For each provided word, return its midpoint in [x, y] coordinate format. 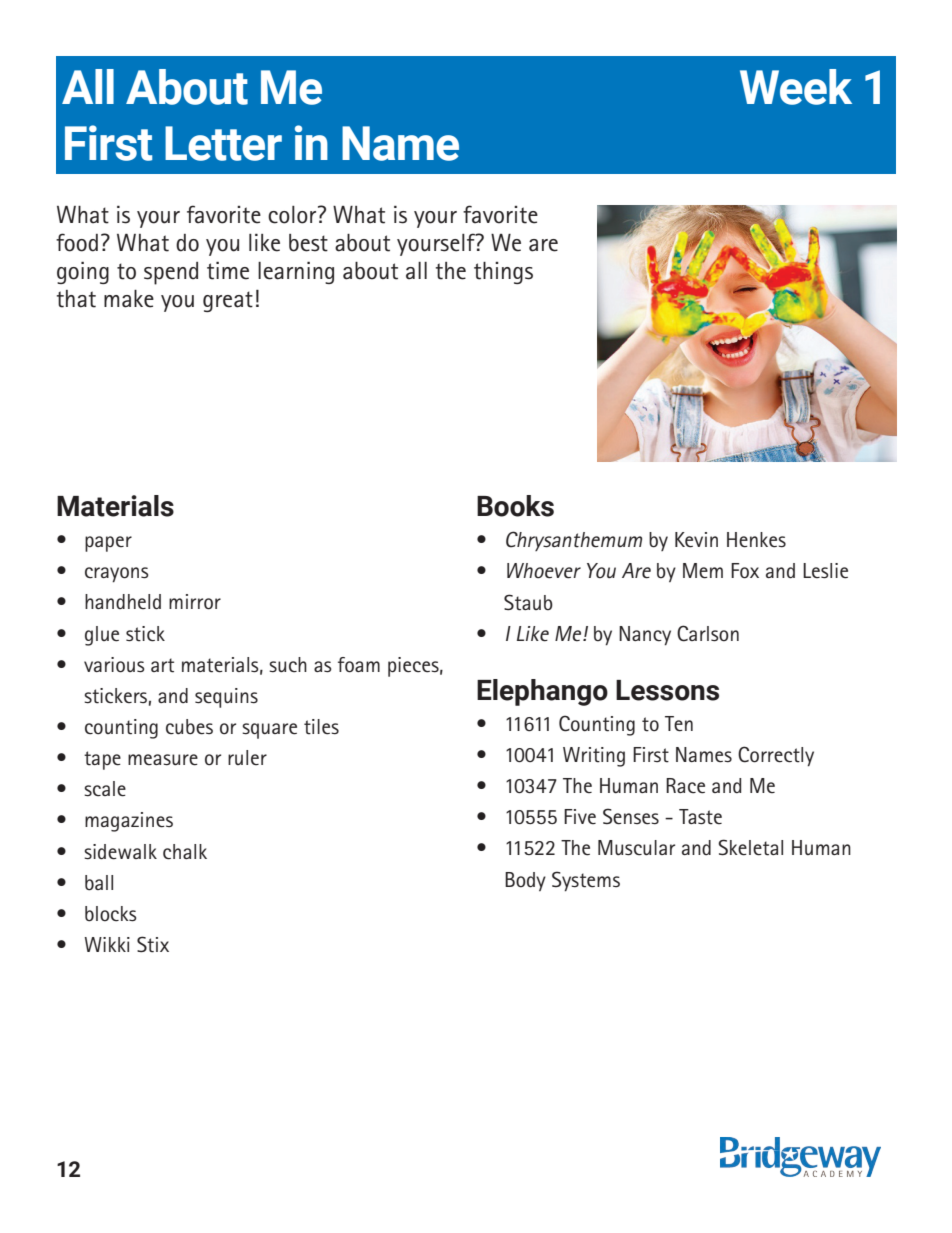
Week [796, 87]
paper [108, 544]
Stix [153, 944]
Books [515, 506]
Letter [223, 143]
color [293, 215]
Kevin [696, 540]
